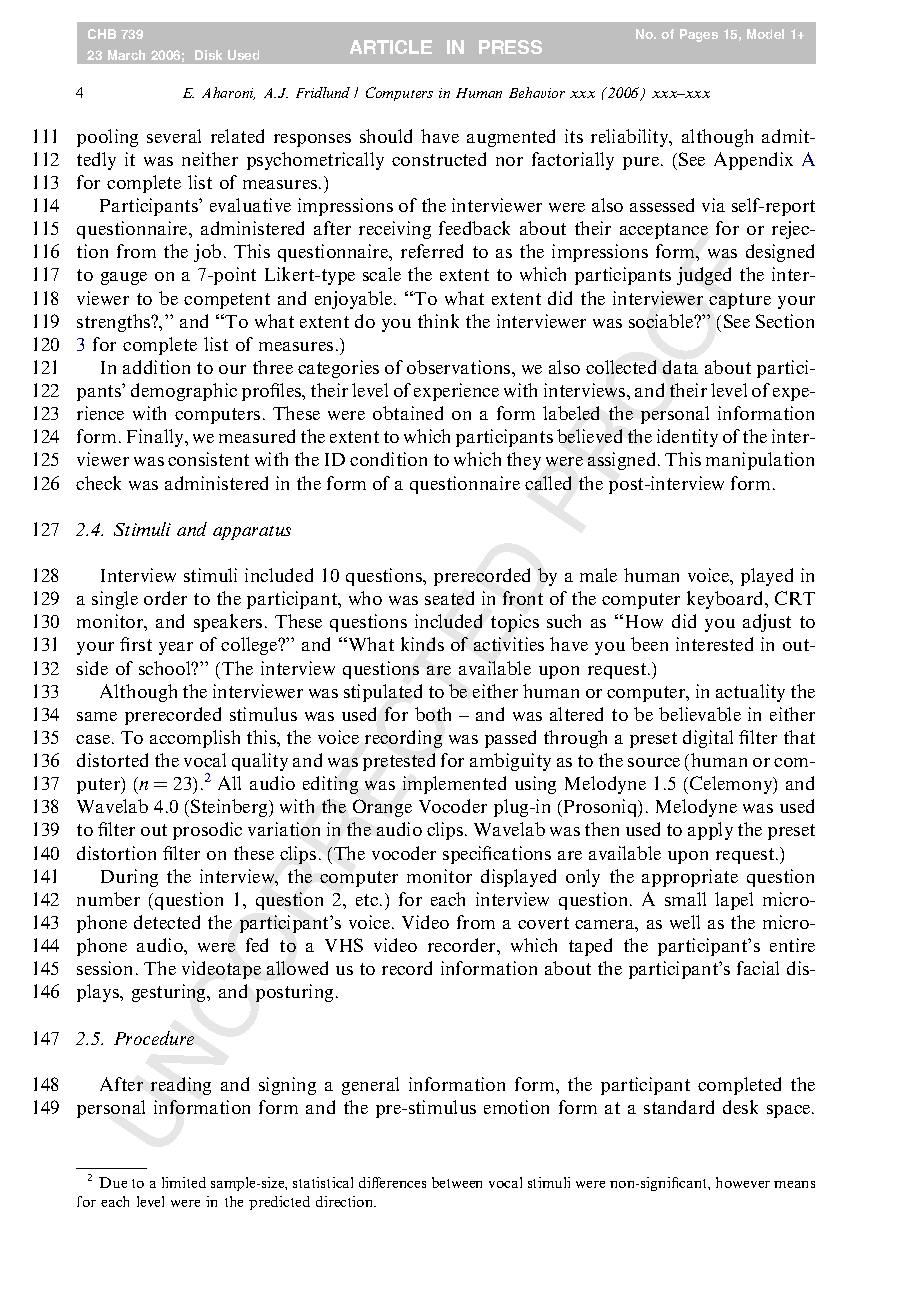  What do you see at coordinates (167, 922) in the screenshot?
I see `detected` at bounding box center [167, 922].
